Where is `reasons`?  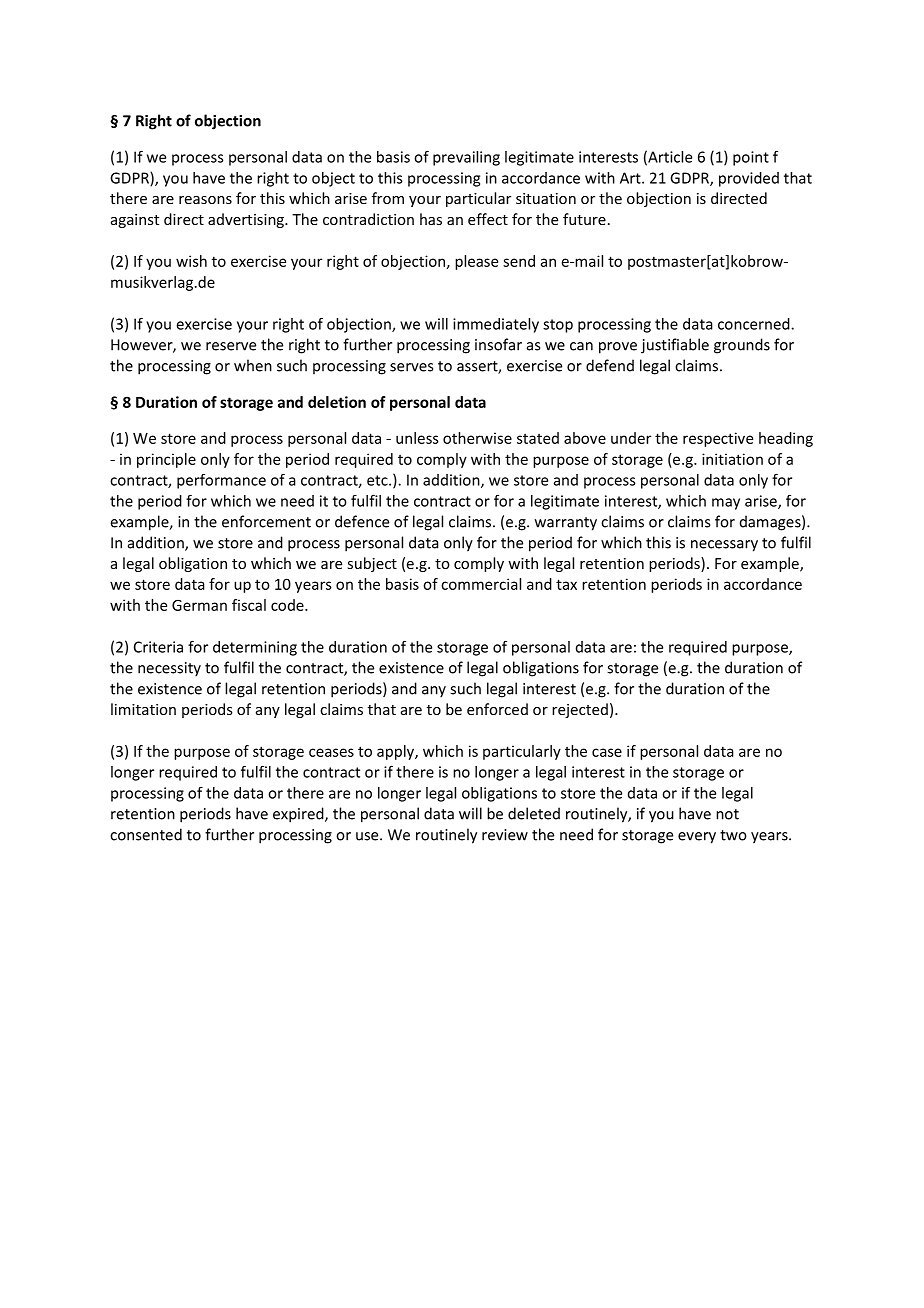 reasons is located at coordinates (205, 200).
